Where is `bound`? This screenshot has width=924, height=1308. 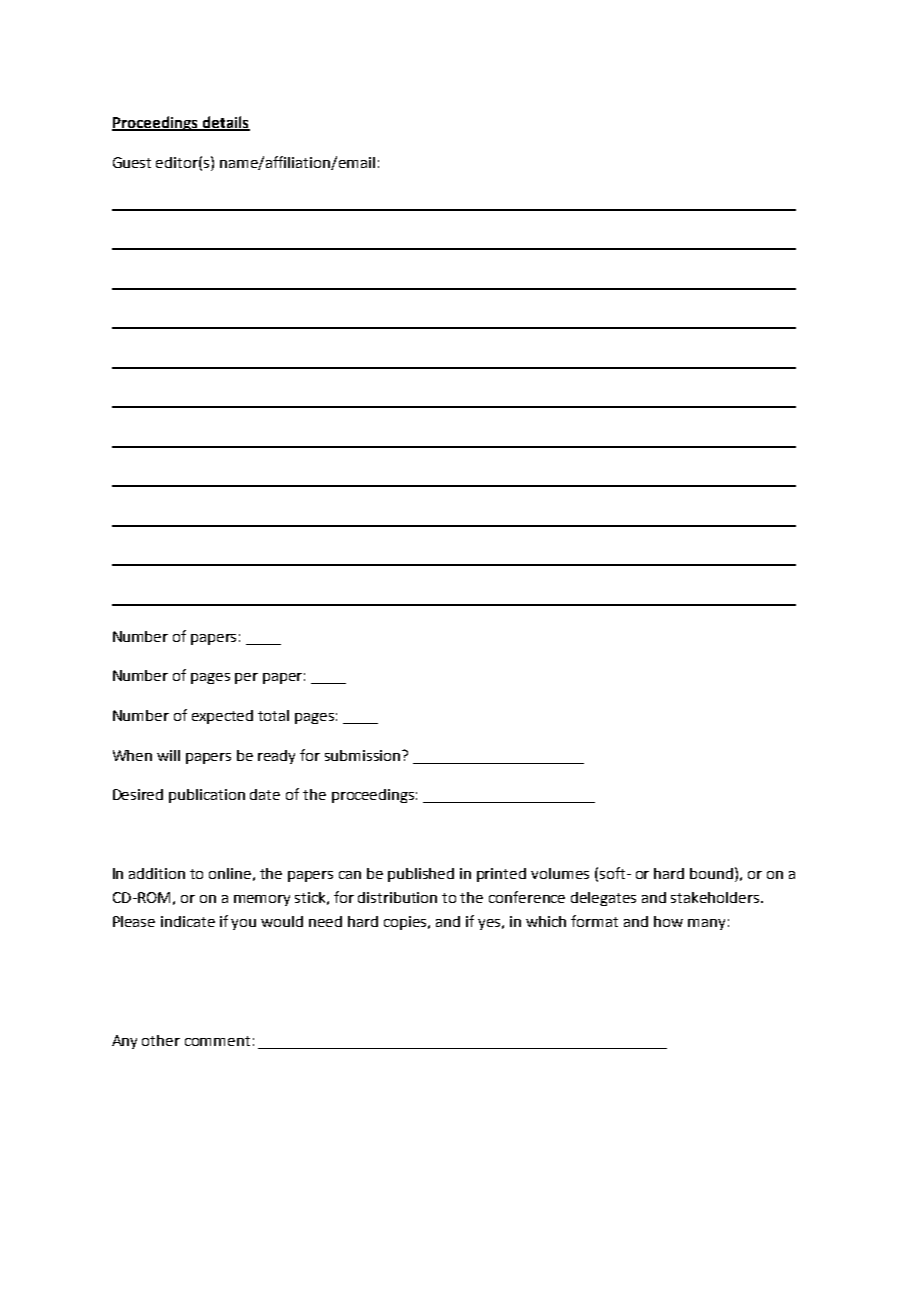 bound is located at coordinates (711, 873).
